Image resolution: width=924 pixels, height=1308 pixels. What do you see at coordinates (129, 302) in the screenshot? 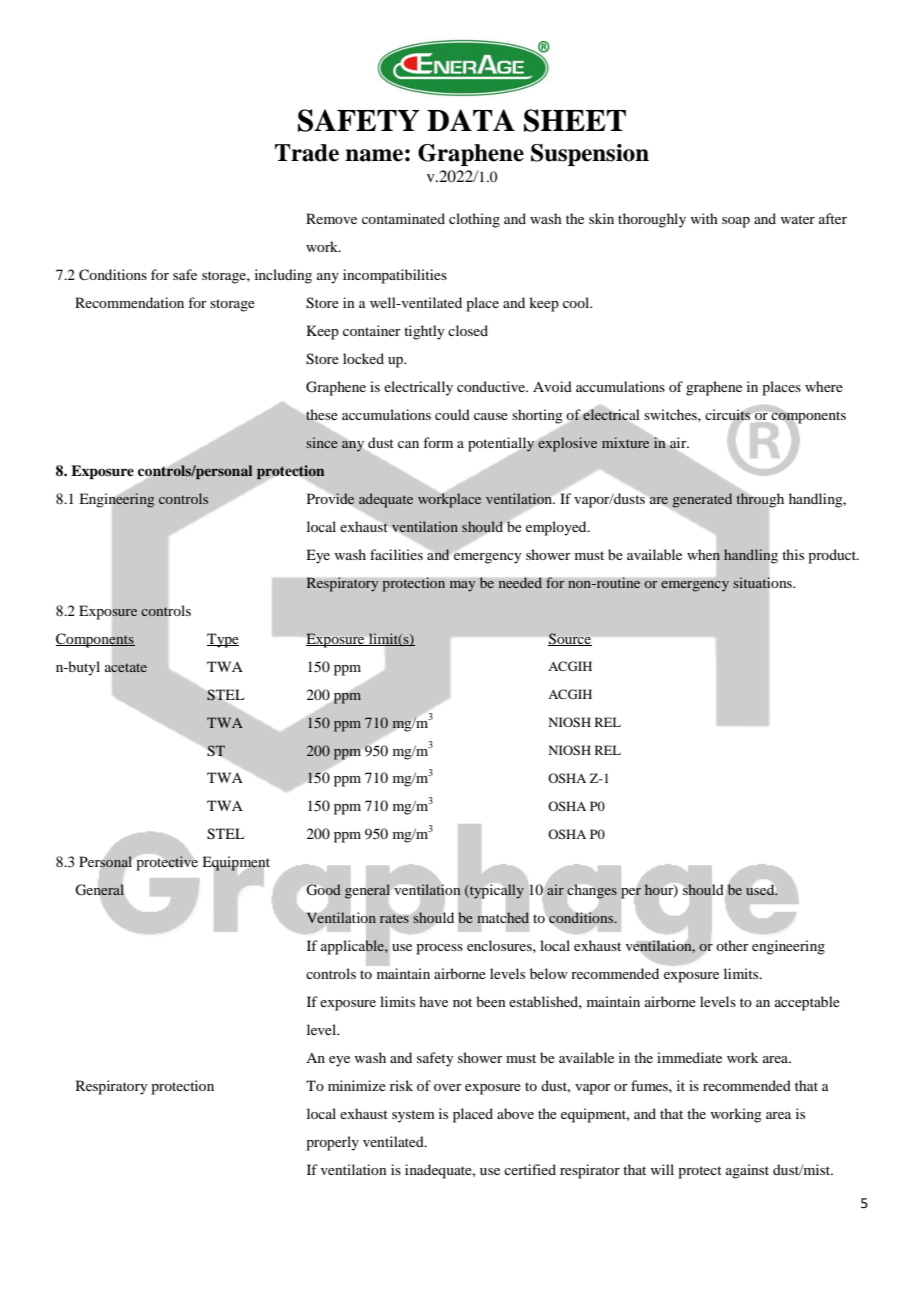
I see `Recommendation` at bounding box center [129, 302].
